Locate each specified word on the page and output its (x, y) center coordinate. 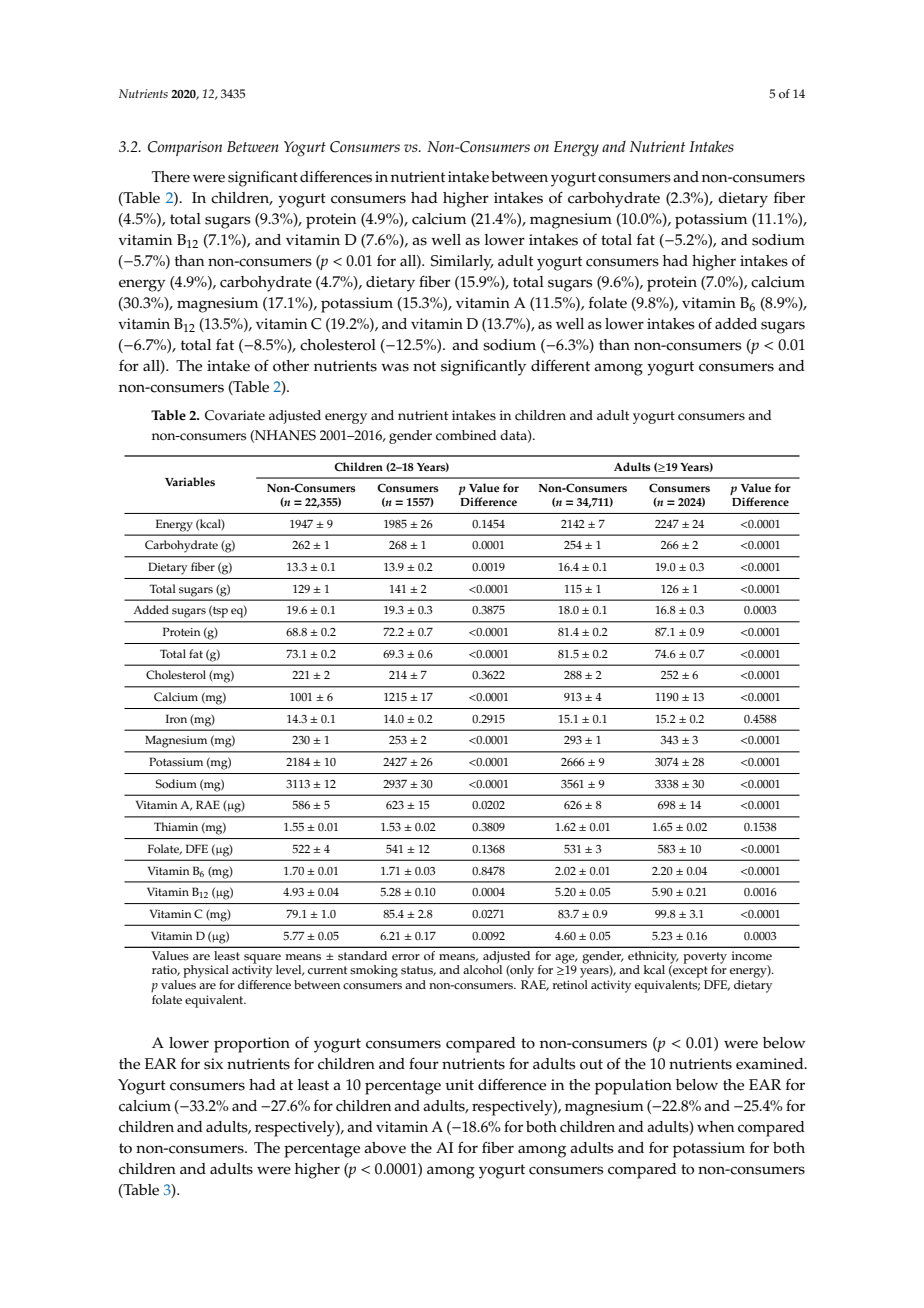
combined (466, 435)
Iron (176, 719)
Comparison (185, 148)
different (560, 365)
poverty (705, 959)
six (213, 1064)
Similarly (462, 263)
